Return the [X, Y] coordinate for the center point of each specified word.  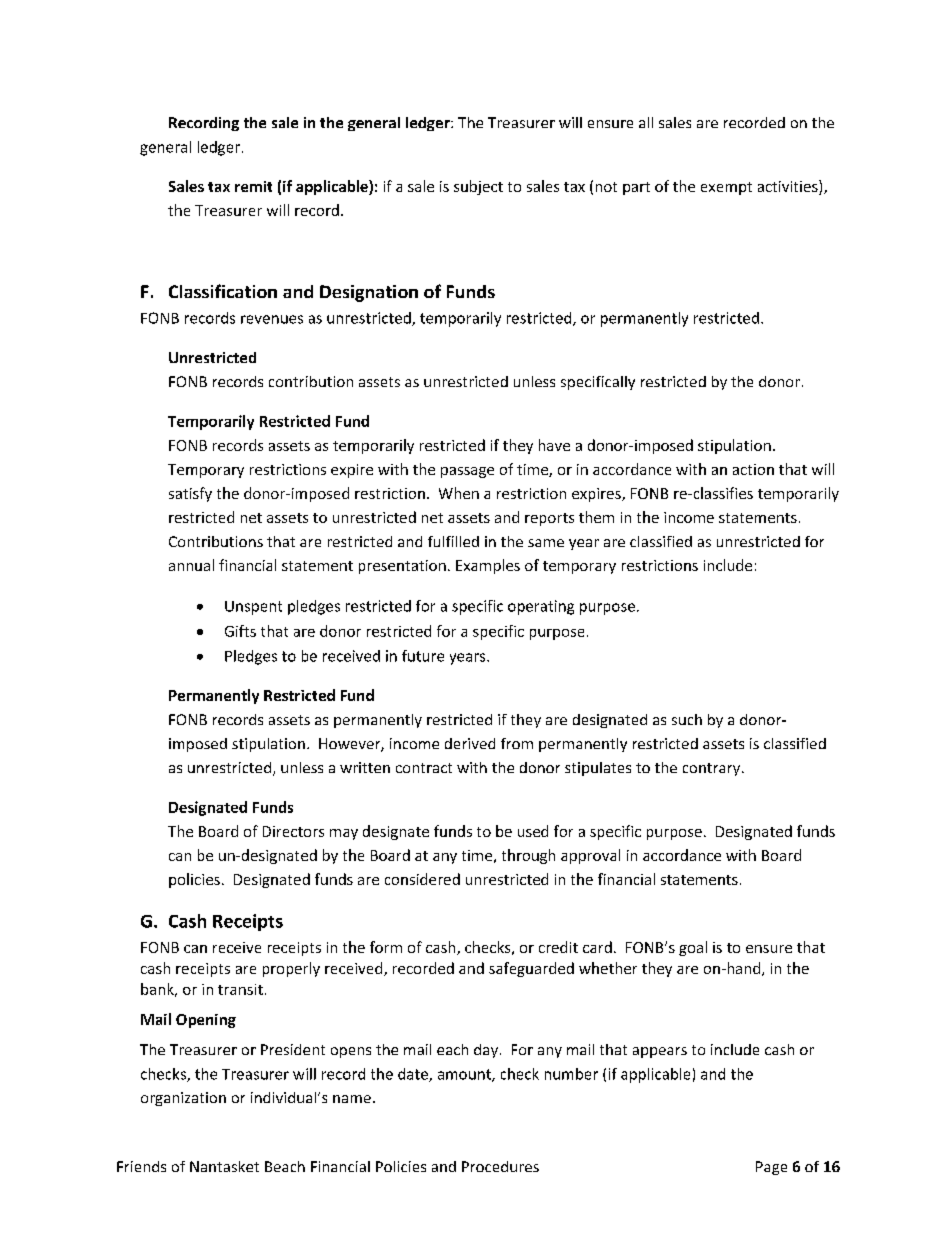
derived [470, 743]
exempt [726, 188]
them [596, 517]
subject [478, 187]
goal [693, 948]
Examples [488, 566]
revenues [272, 319]
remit [253, 186]
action [753, 469]
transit [240, 989]
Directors [293, 831]
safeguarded [531, 969]
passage [467, 472]
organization [183, 1099]
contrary [713, 769]
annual [191, 565]
